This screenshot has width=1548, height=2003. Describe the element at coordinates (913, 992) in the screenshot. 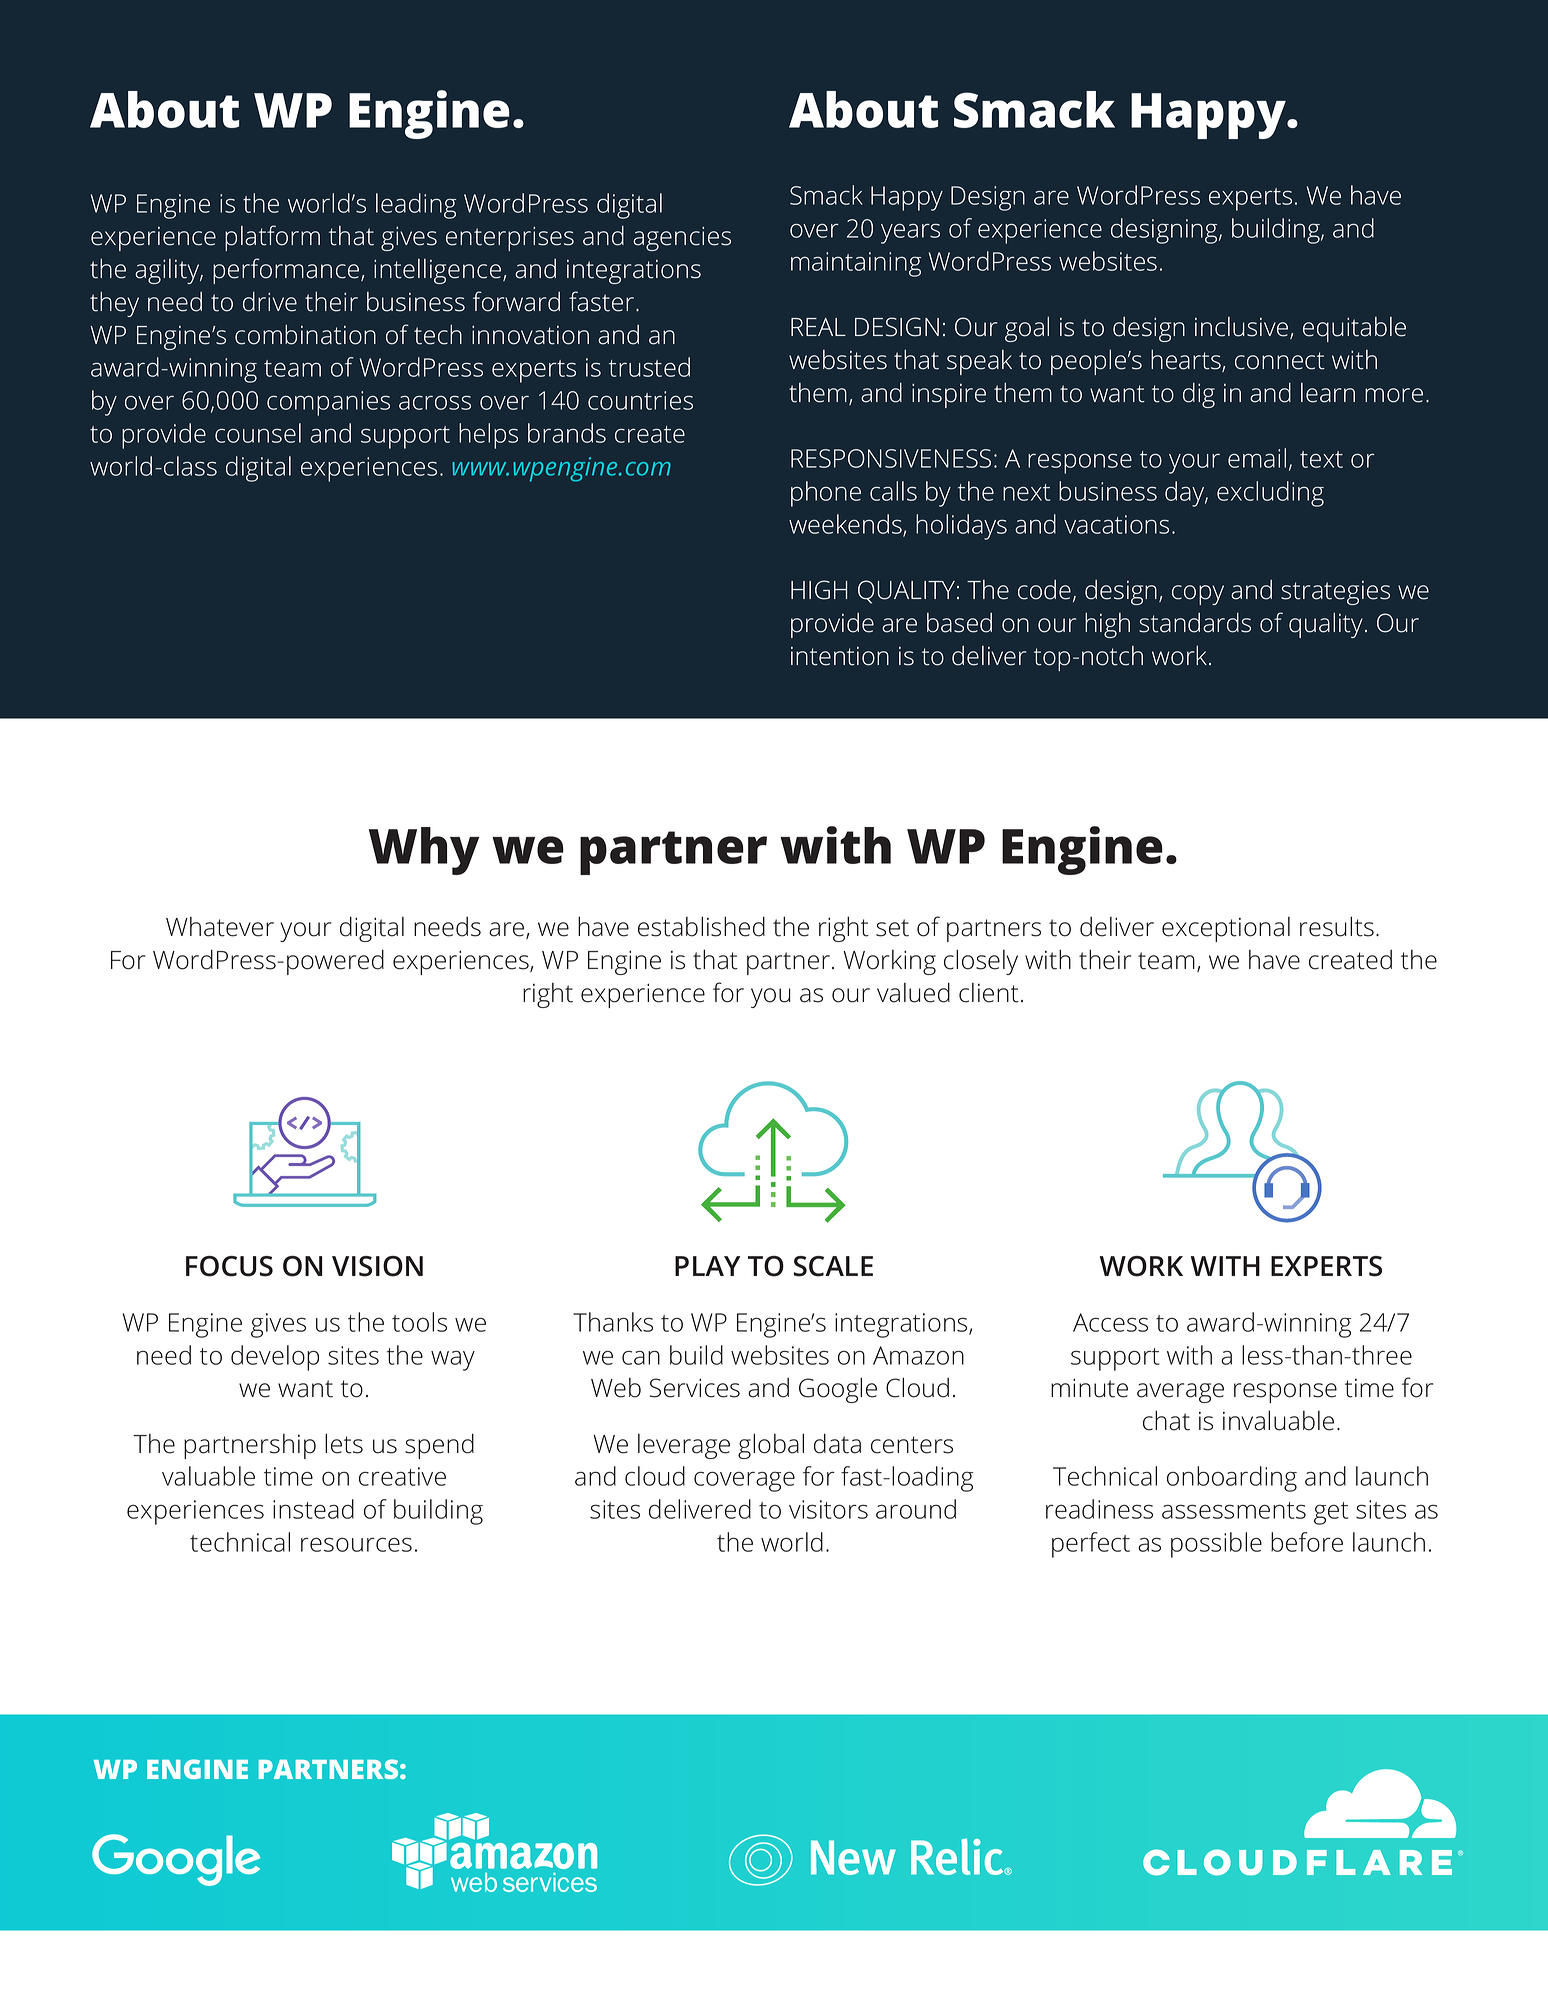

I see `valued` at that location.
